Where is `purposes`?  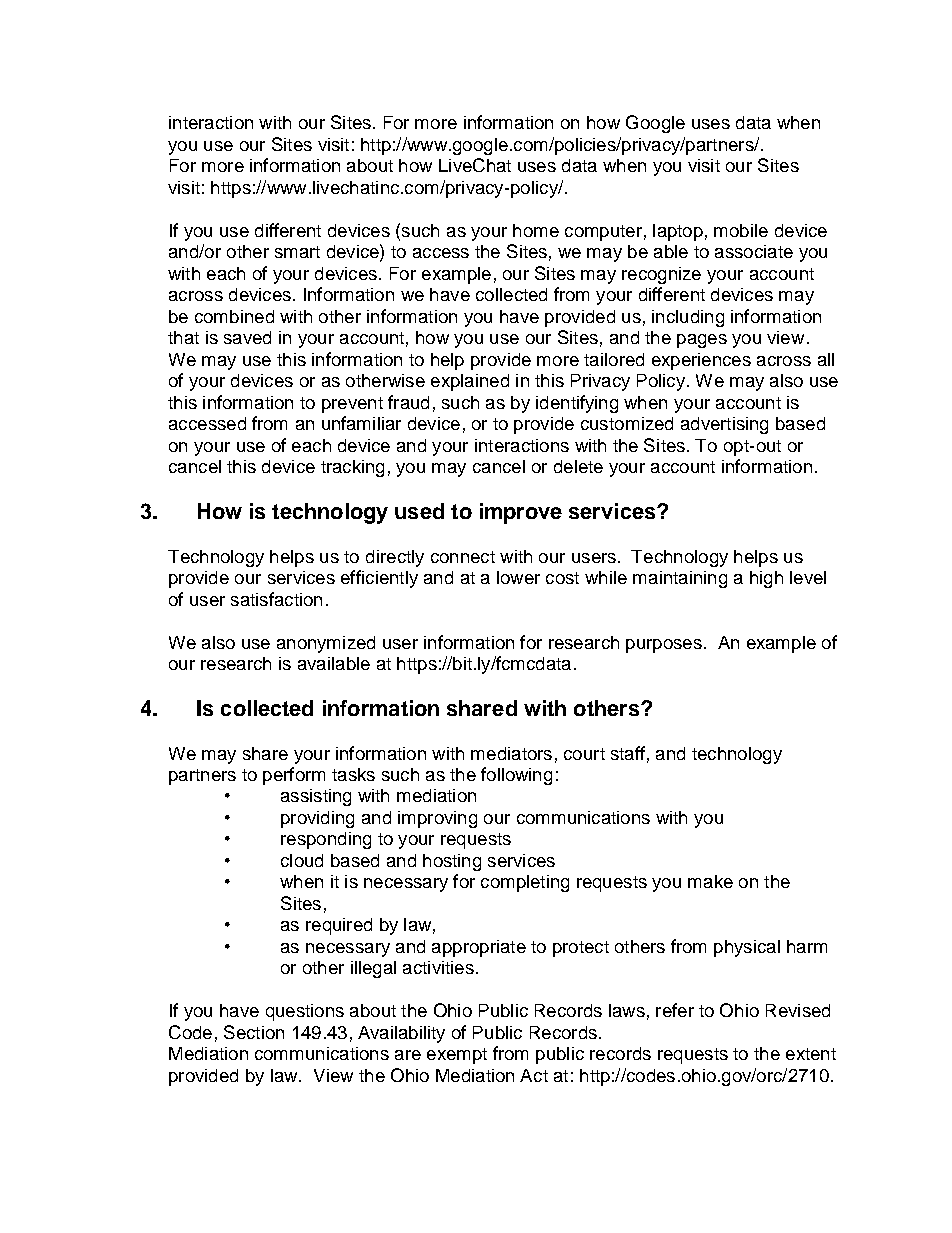
purposes is located at coordinates (664, 646).
